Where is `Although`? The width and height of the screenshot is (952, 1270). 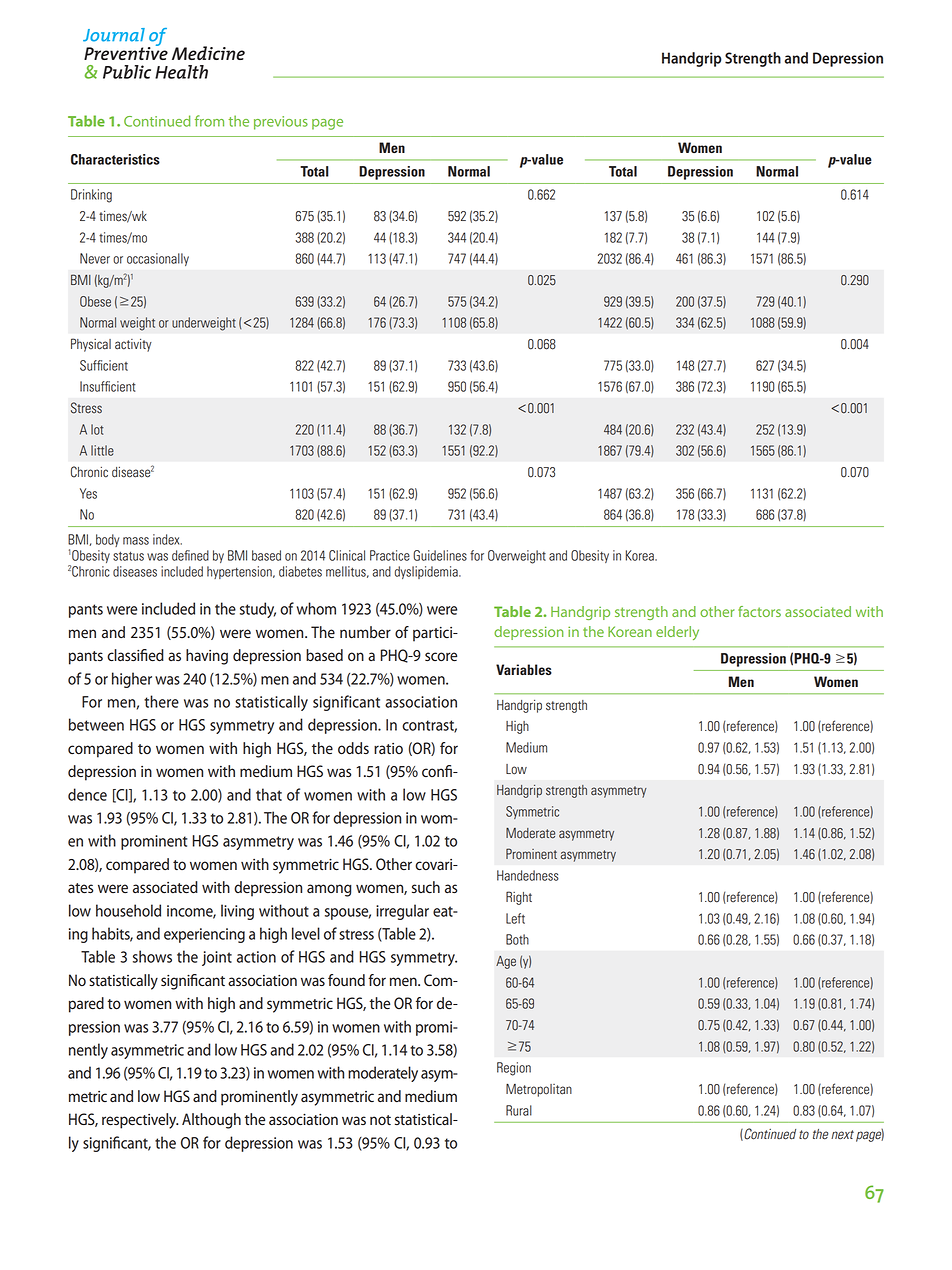 Although is located at coordinates (211, 1121).
